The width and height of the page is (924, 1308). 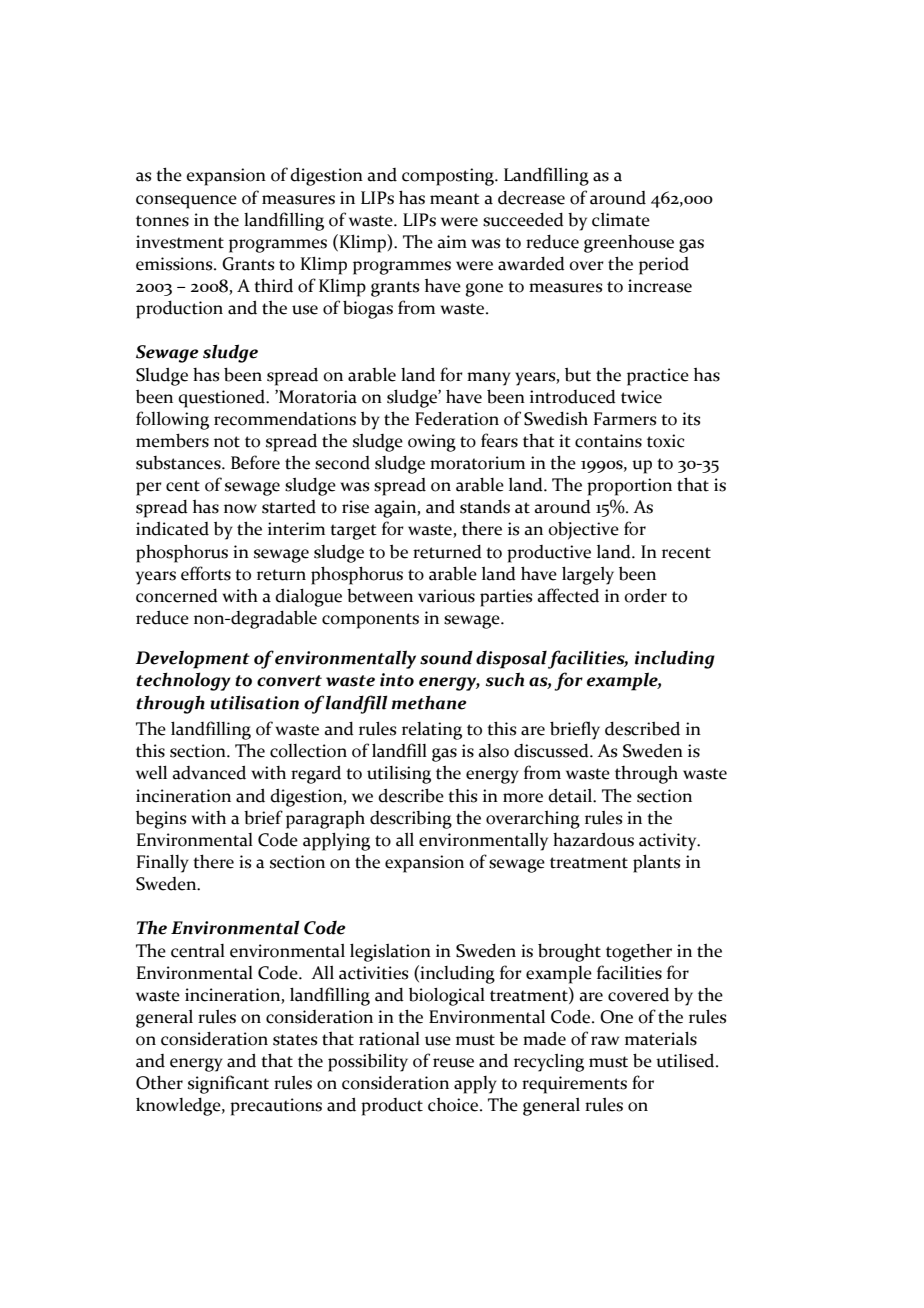 I want to click on stands, so click(x=485, y=506).
